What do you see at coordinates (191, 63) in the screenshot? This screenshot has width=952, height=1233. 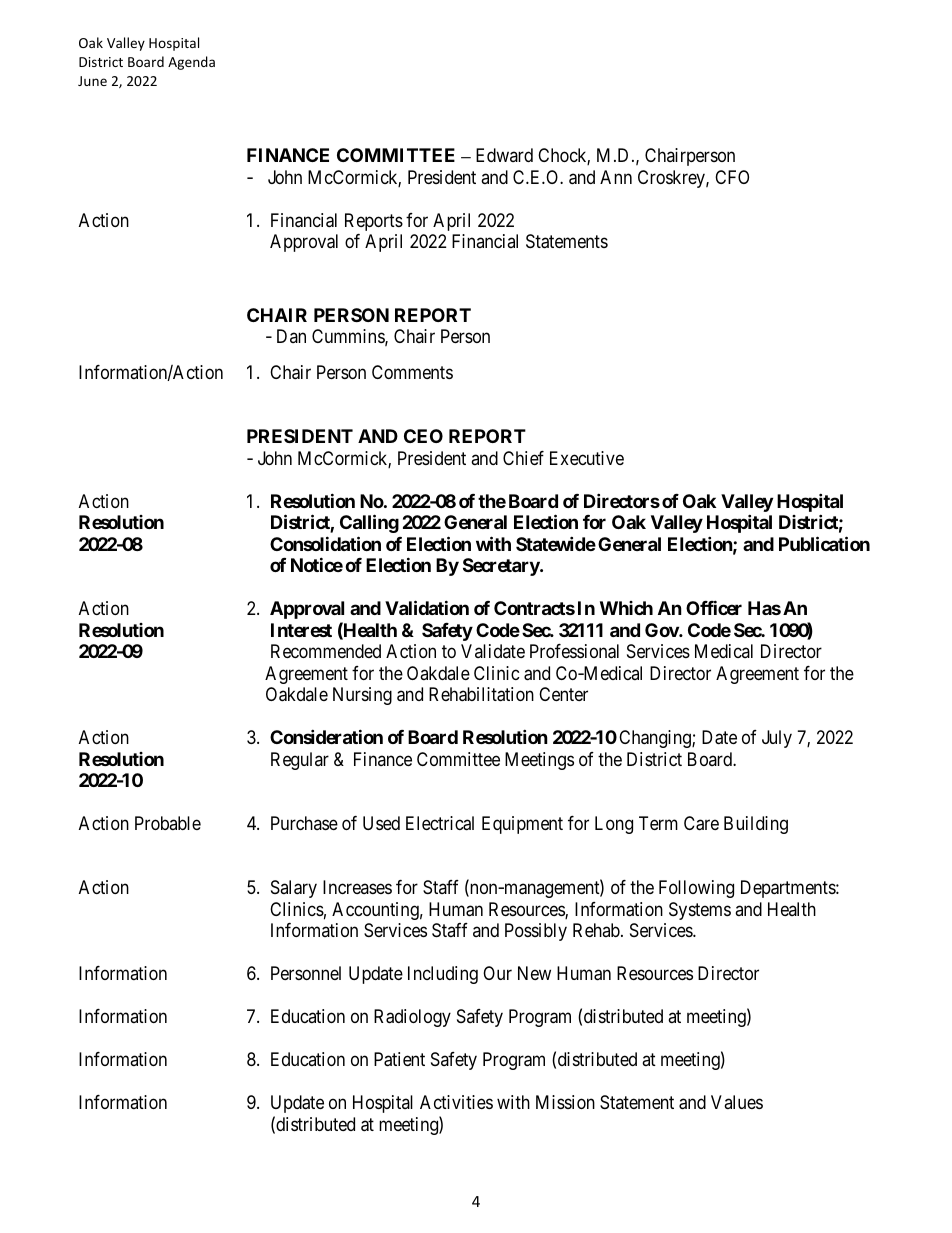 I see `Agenda` at bounding box center [191, 63].
